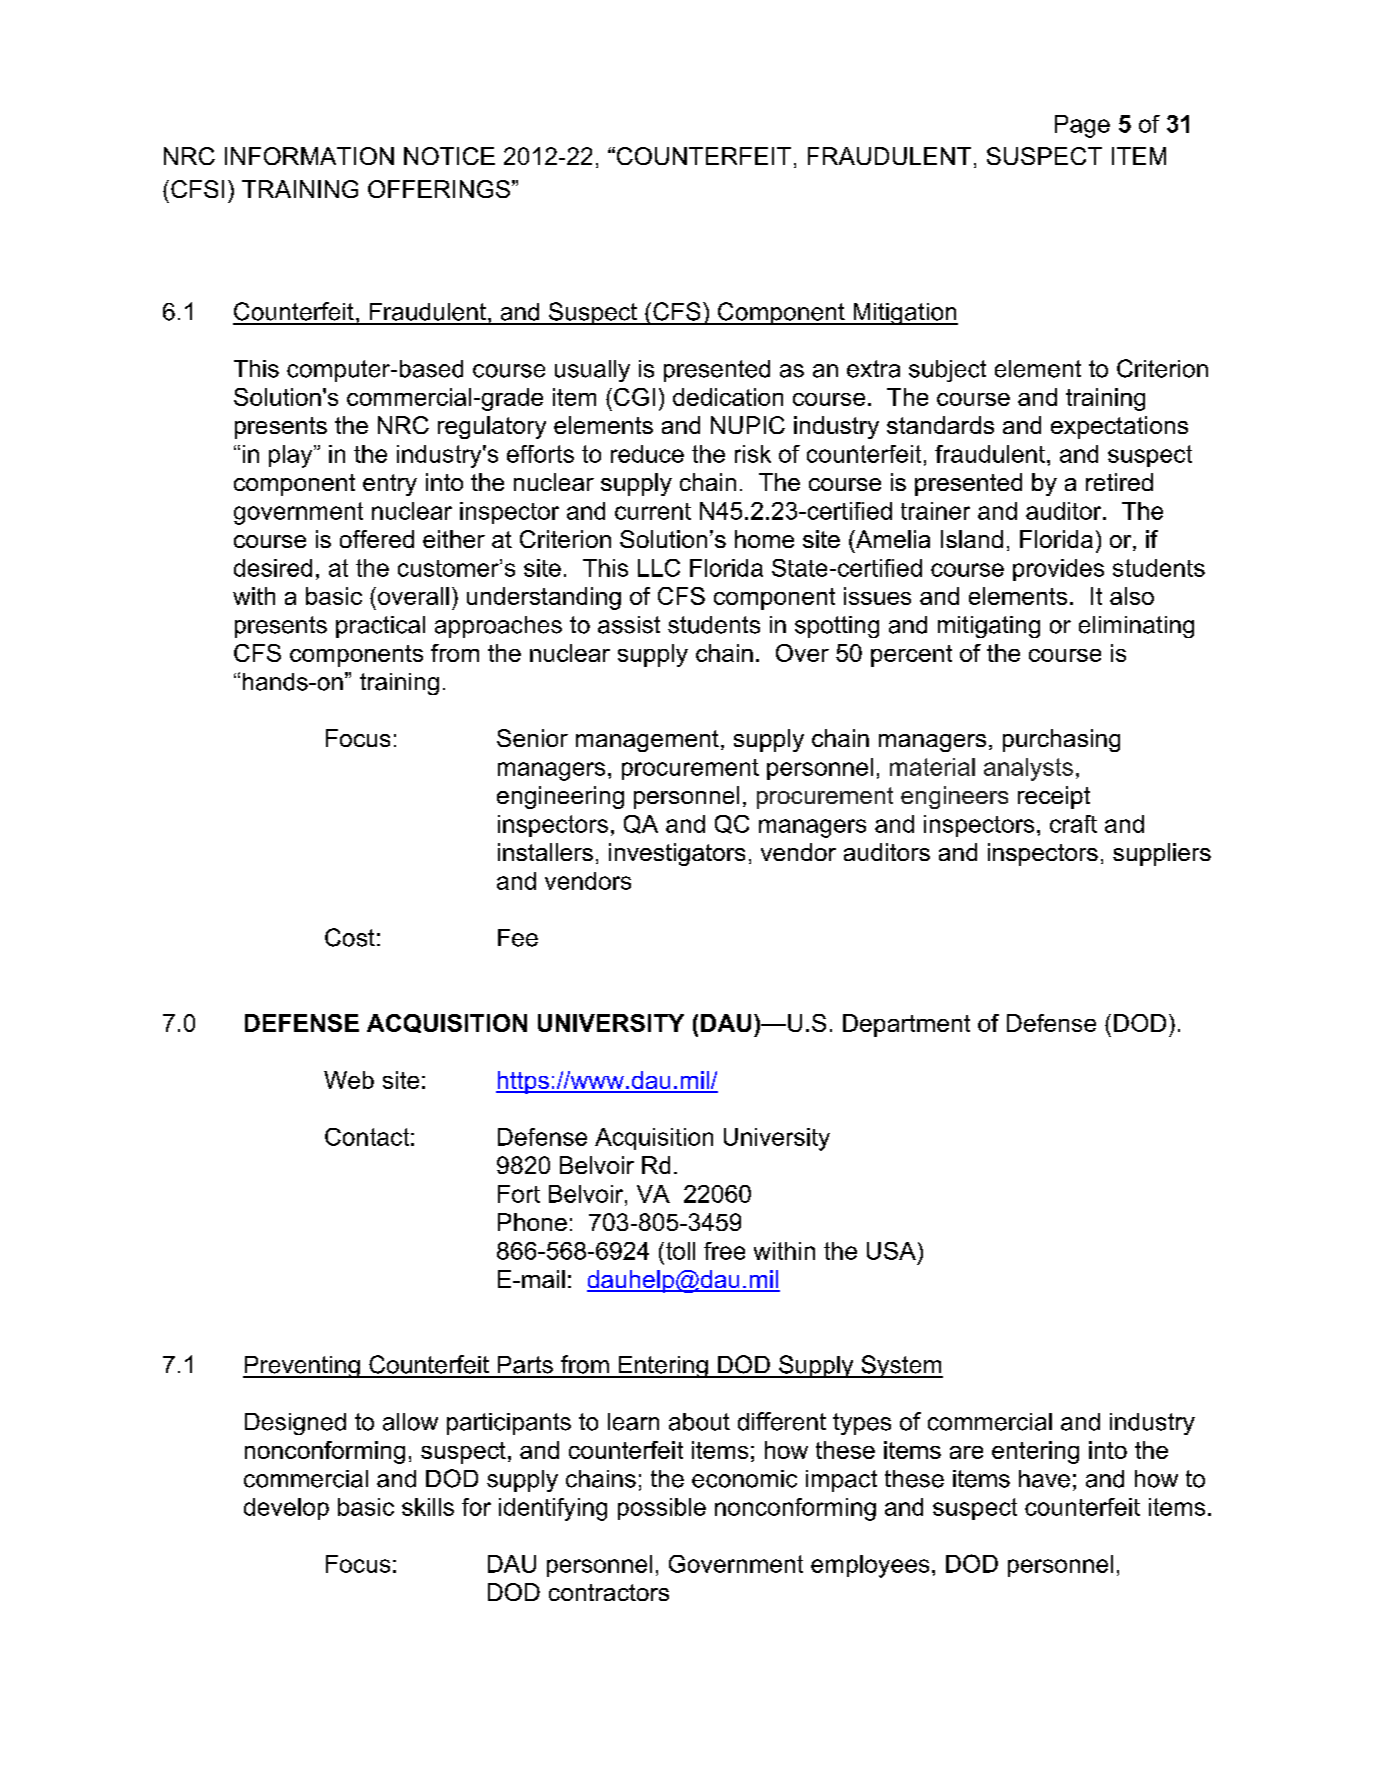 Image resolution: width=1377 pixels, height=1782 pixels. What do you see at coordinates (428, 1507) in the screenshot?
I see `skills` at bounding box center [428, 1507].
